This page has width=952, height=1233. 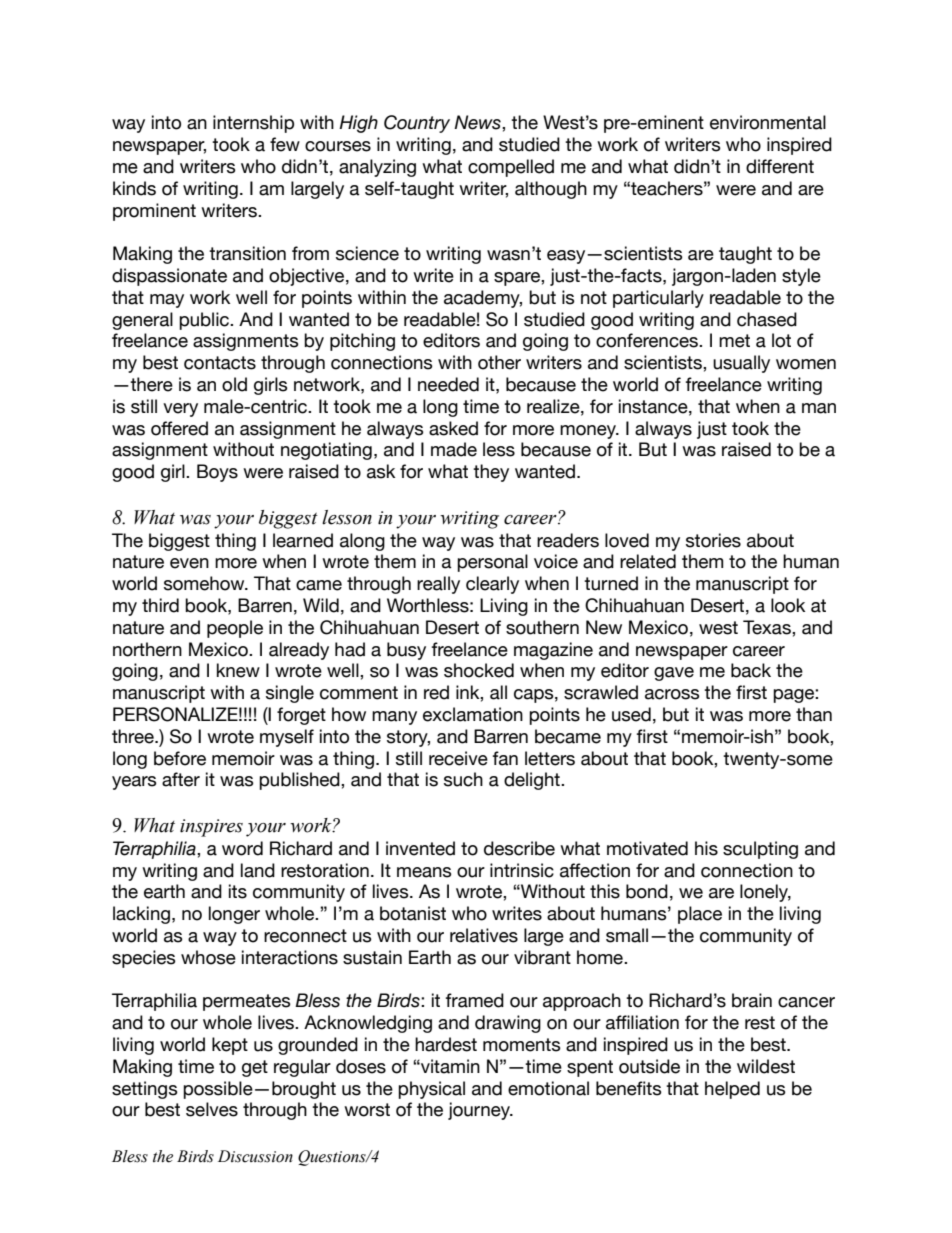 What do you see at coordinates (253, 124) in the page?
I see `internship` at bounding box center [253, 124].
